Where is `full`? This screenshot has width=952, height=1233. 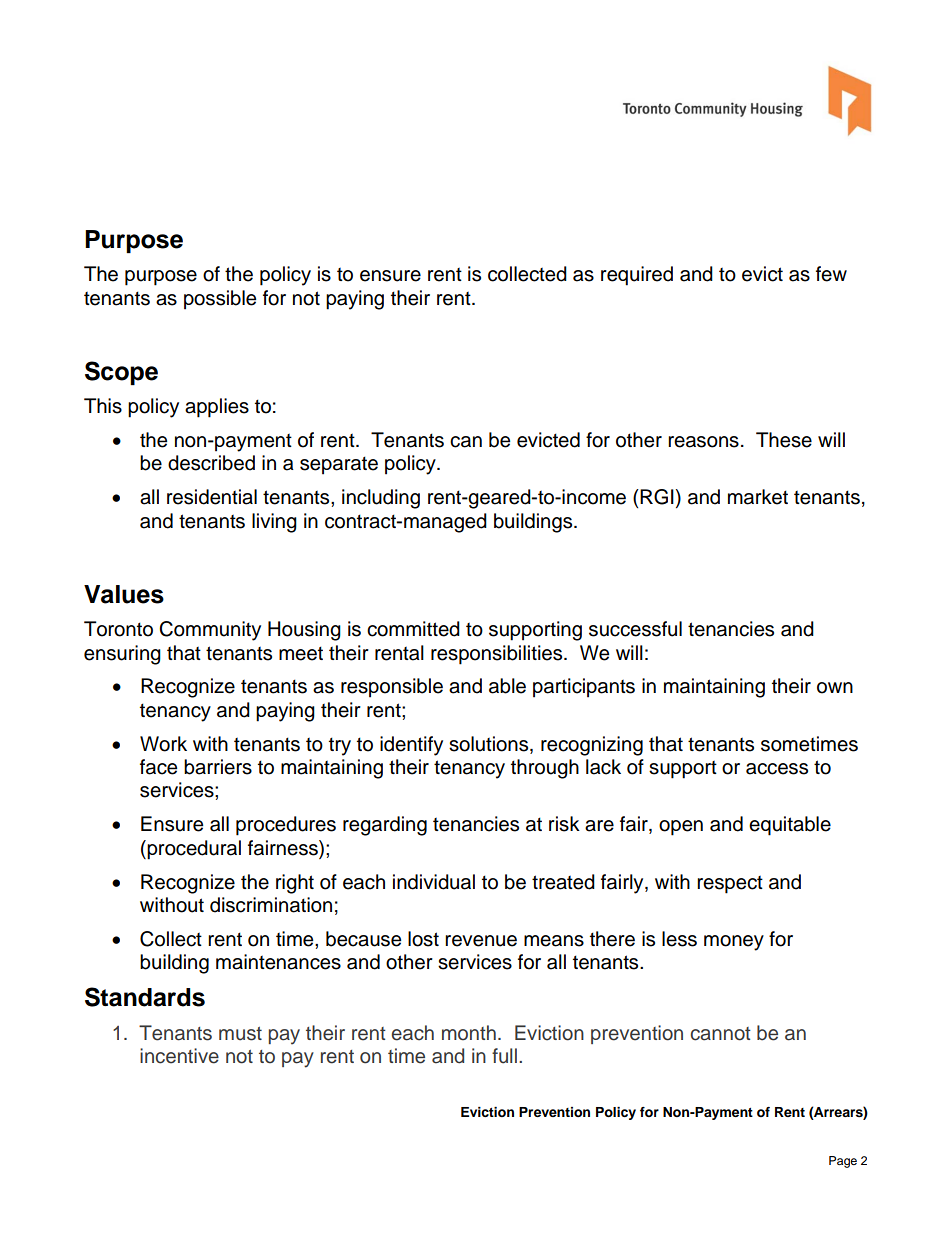 full is located at coordinates (504, 1056).
